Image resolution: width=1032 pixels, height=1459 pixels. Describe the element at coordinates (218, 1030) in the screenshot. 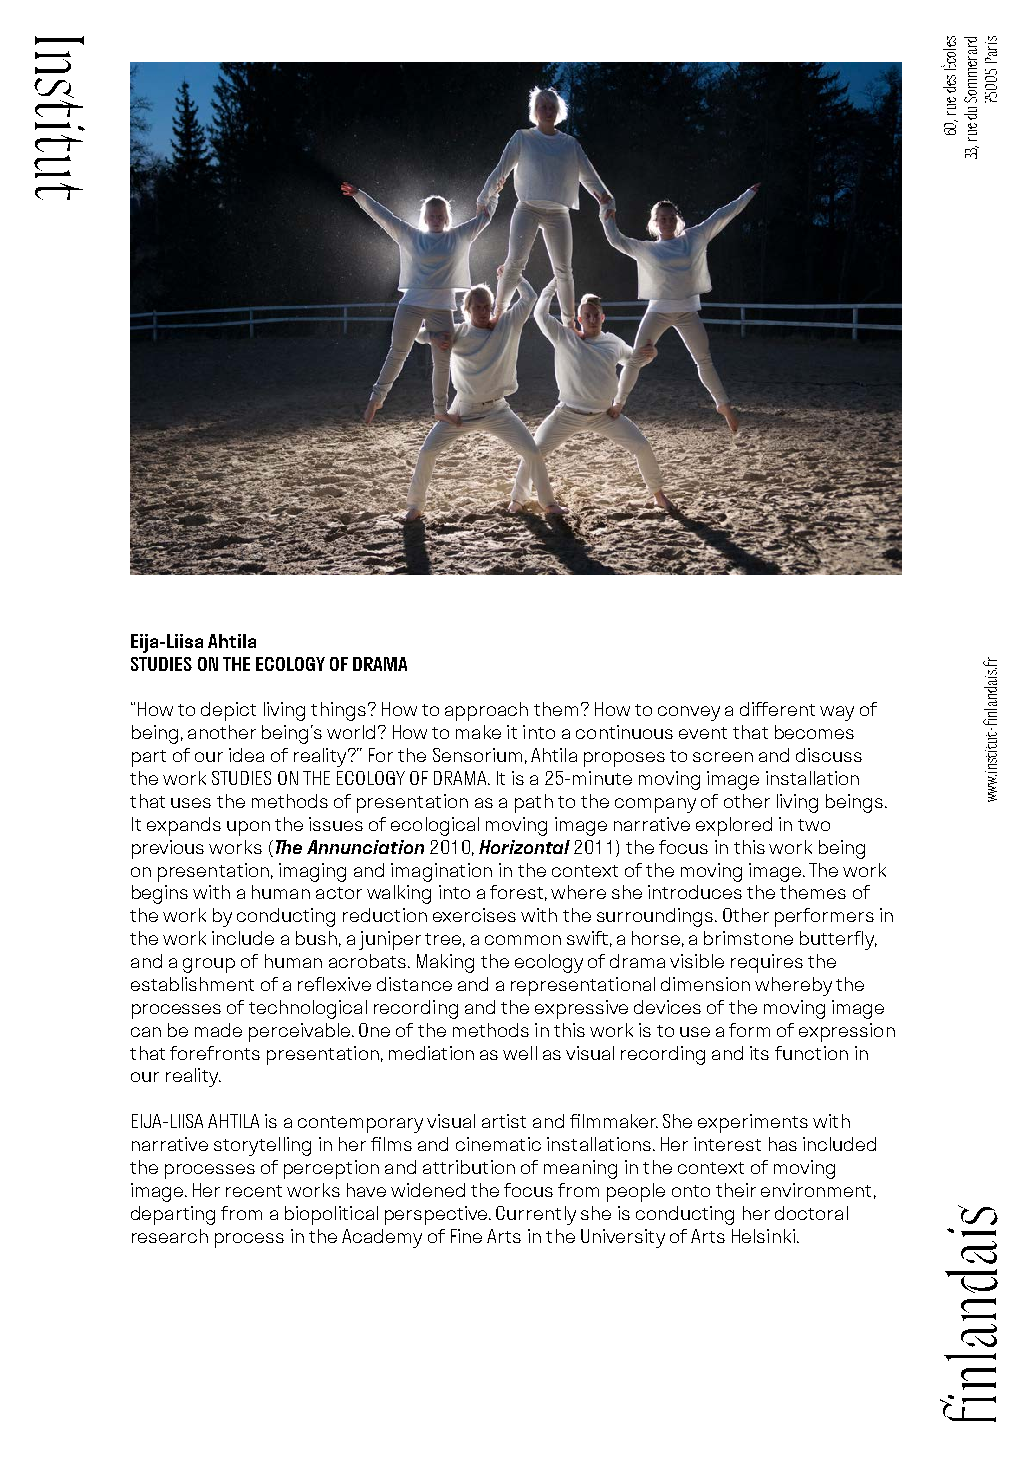

I see `made` at that location.
